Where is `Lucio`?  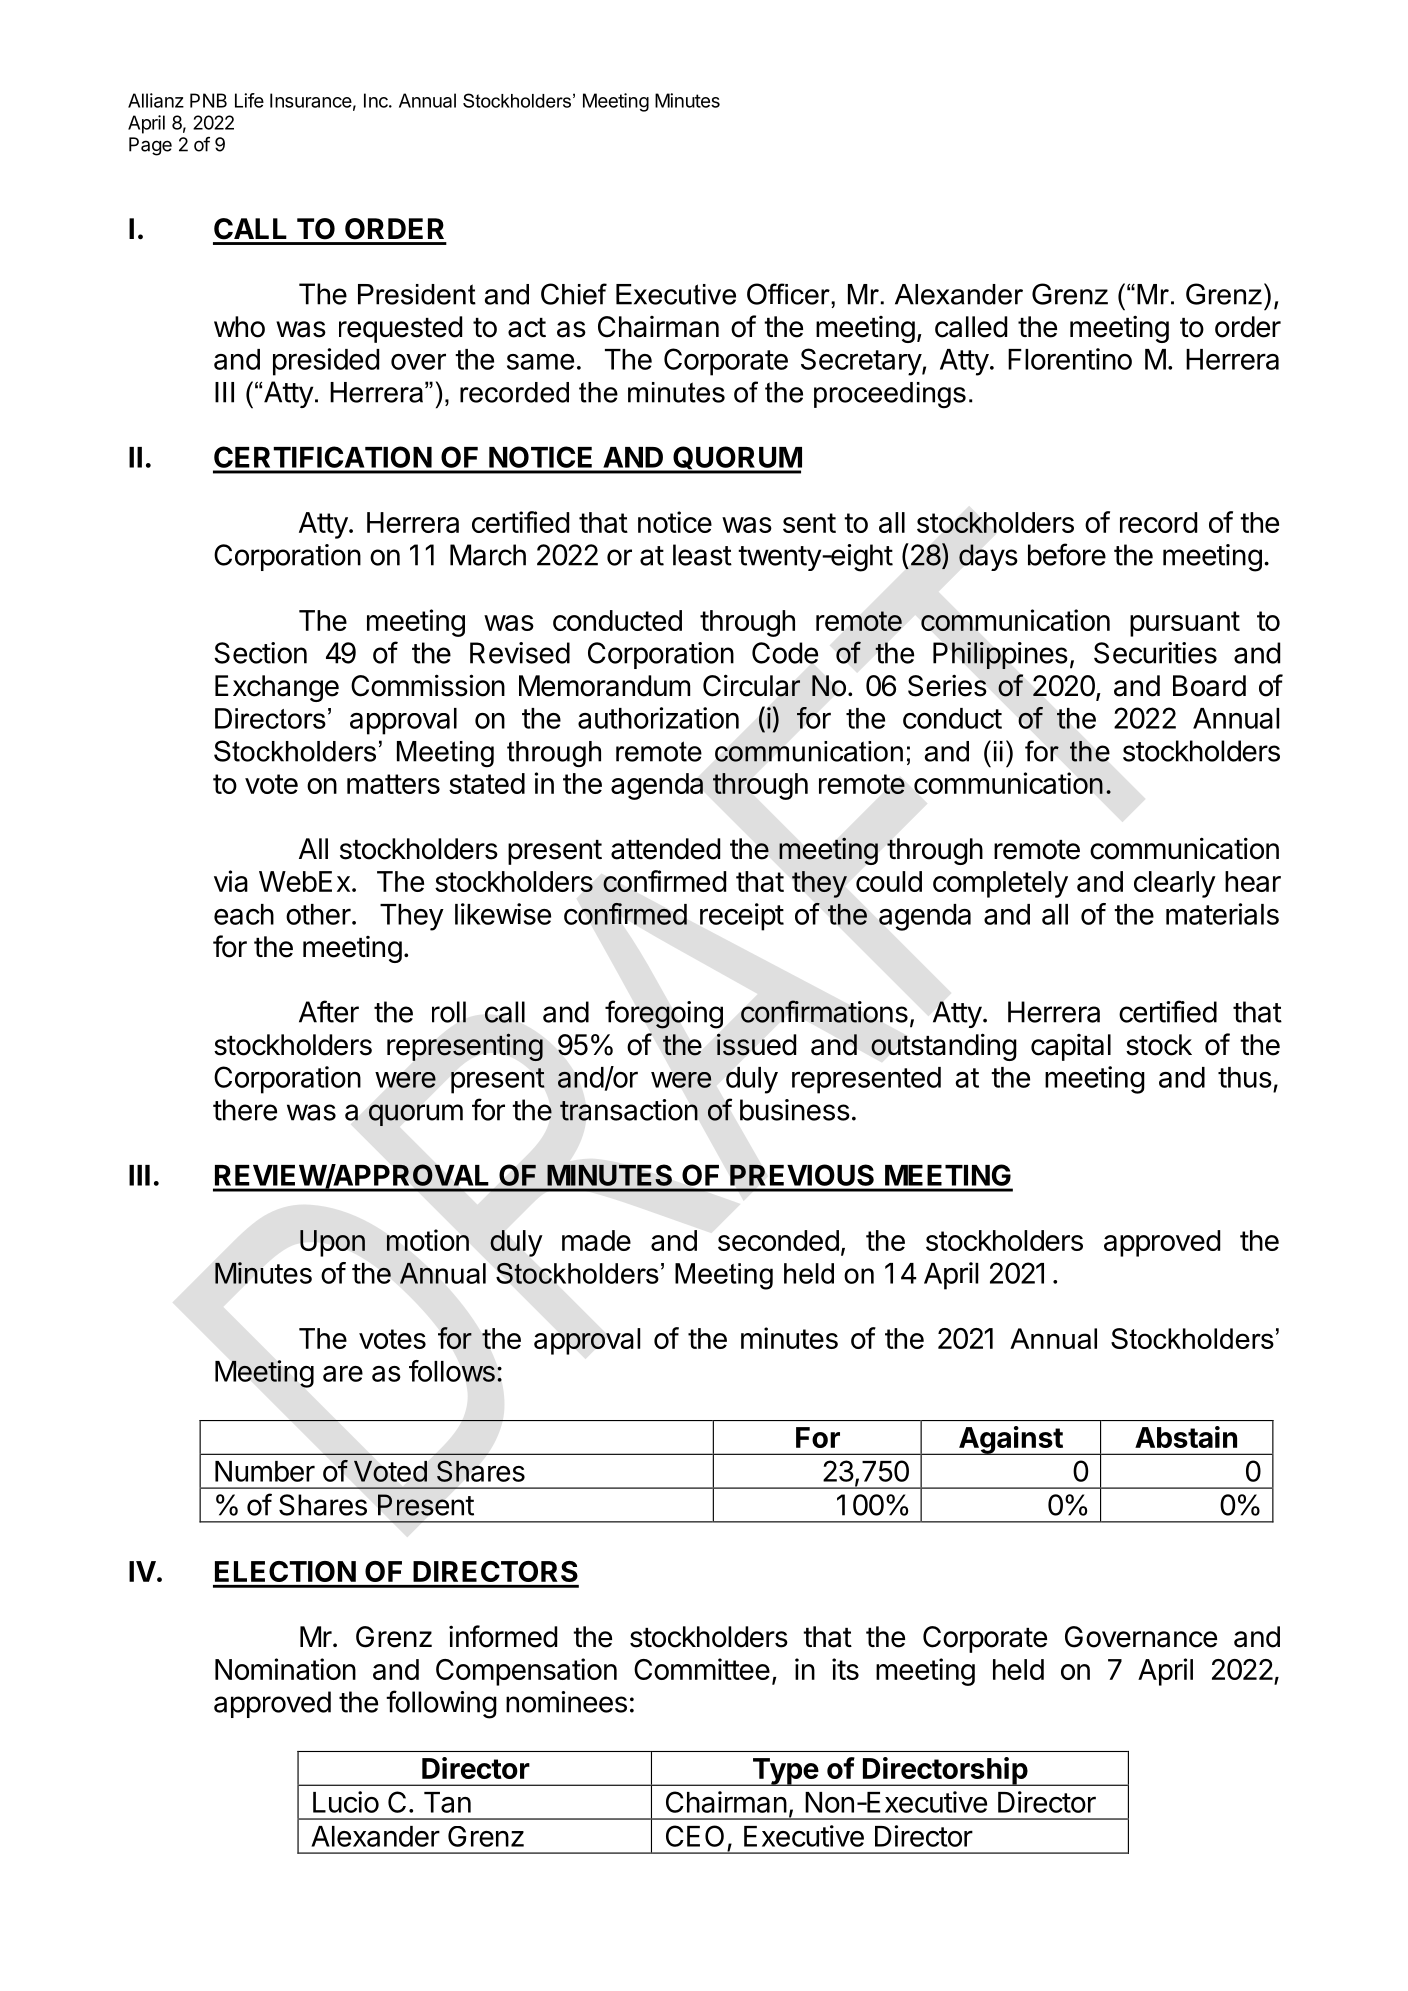
Lucio is located at coordinates (346, 1802).
